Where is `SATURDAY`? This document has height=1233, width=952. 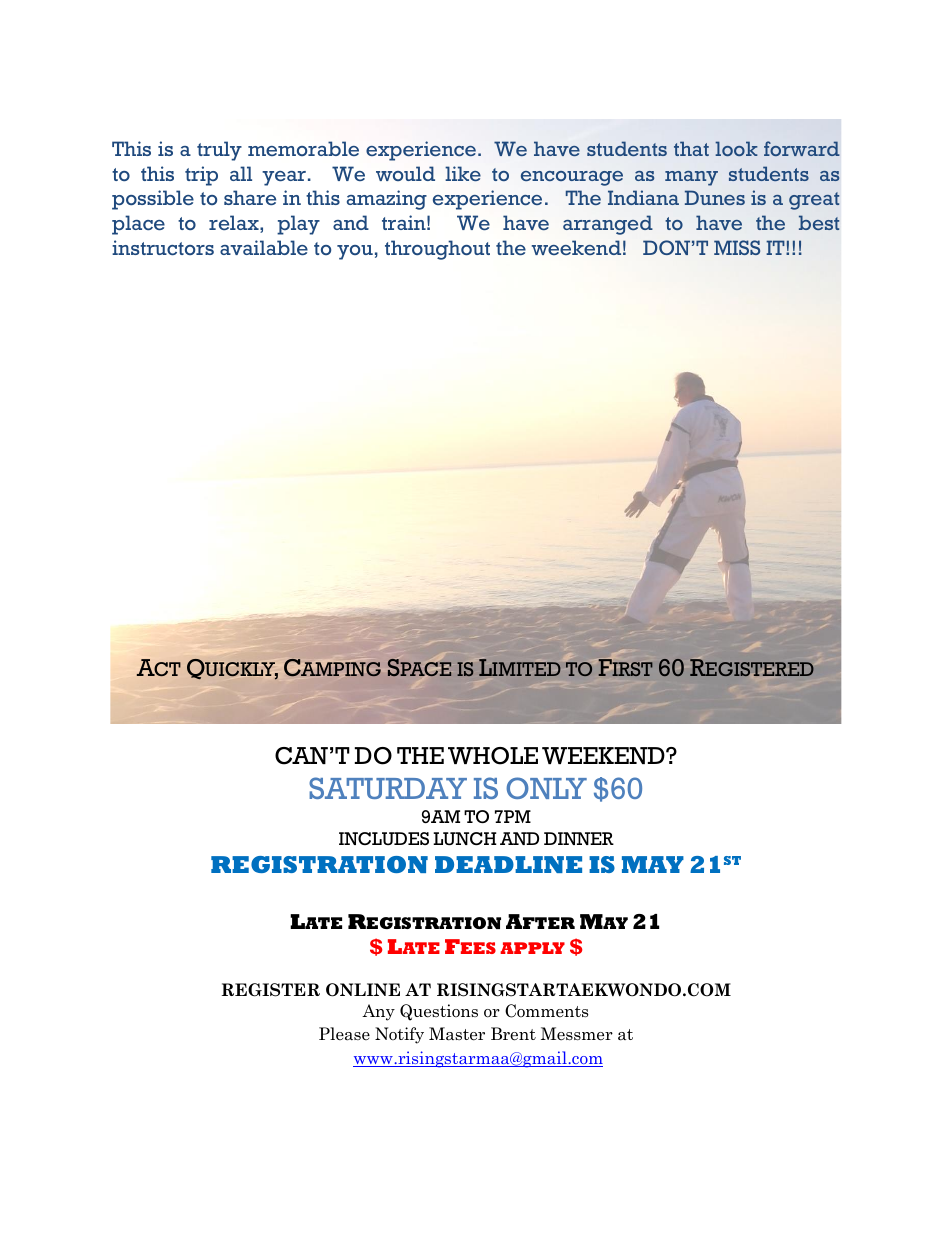 SATURDAY is located at coordinates (388, 788).
